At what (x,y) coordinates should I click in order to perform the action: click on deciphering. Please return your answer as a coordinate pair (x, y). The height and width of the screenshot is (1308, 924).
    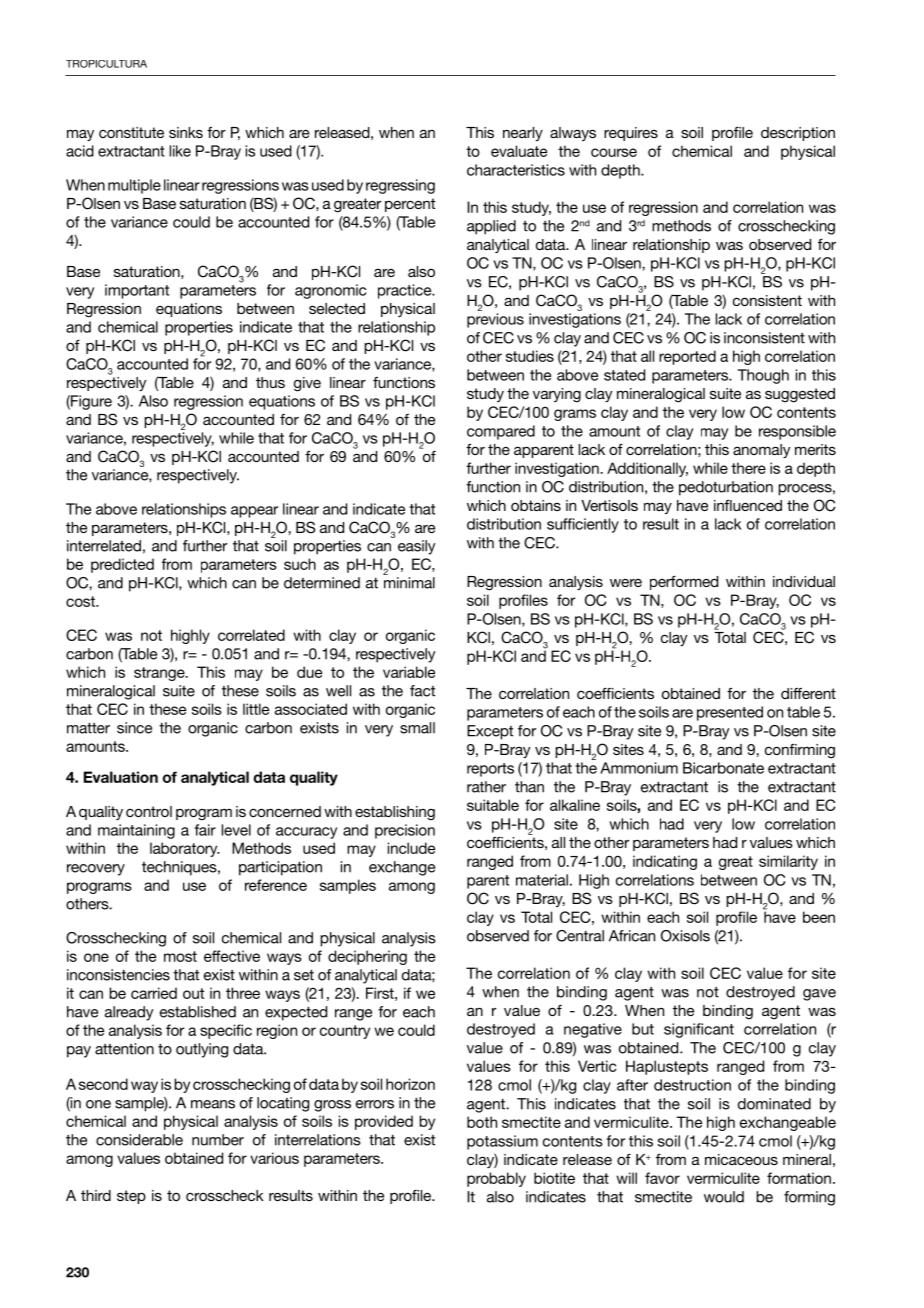
    Looking at the image, I should click on (367, 957).
